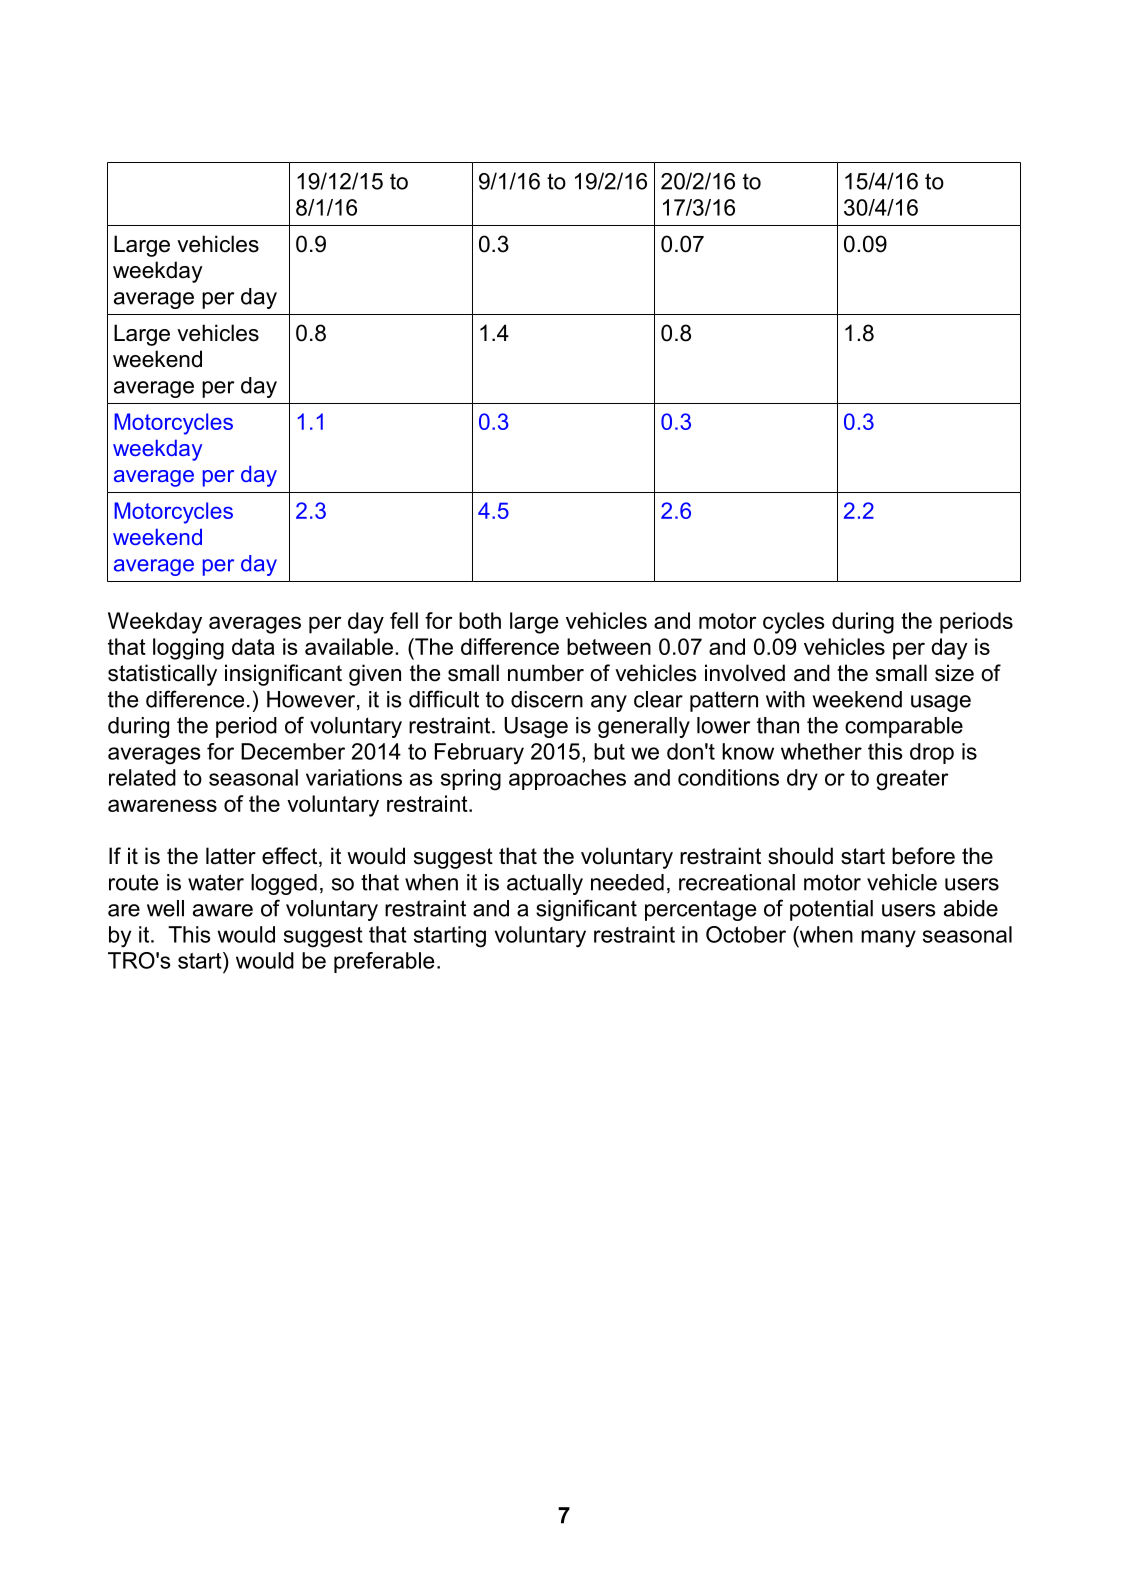 This screenshot has height=1595, width=1127. I want to click on both, so click(480, 620).
